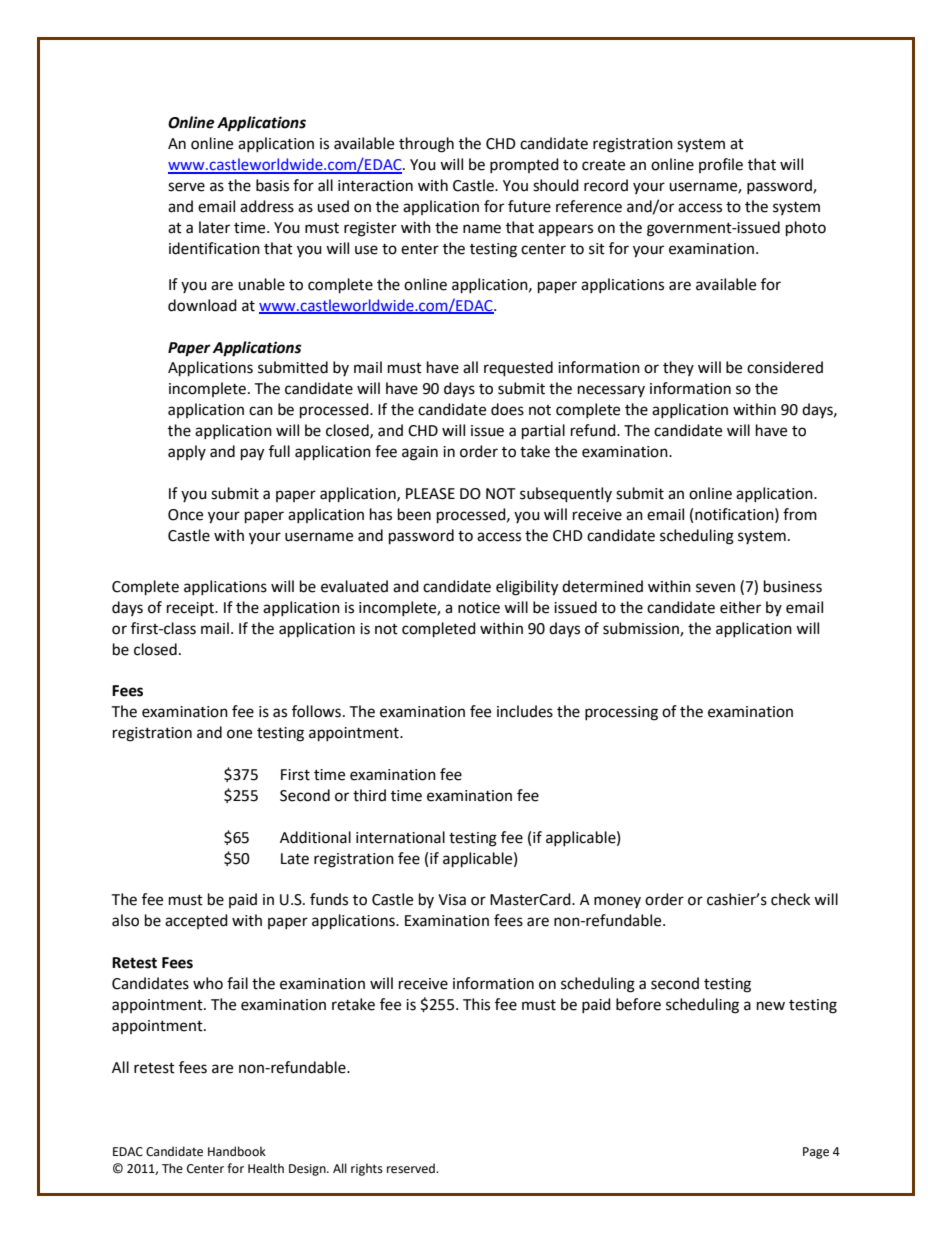  Describe the element at coordinates (452, 900) in the image. I see `Visa` at that location.
